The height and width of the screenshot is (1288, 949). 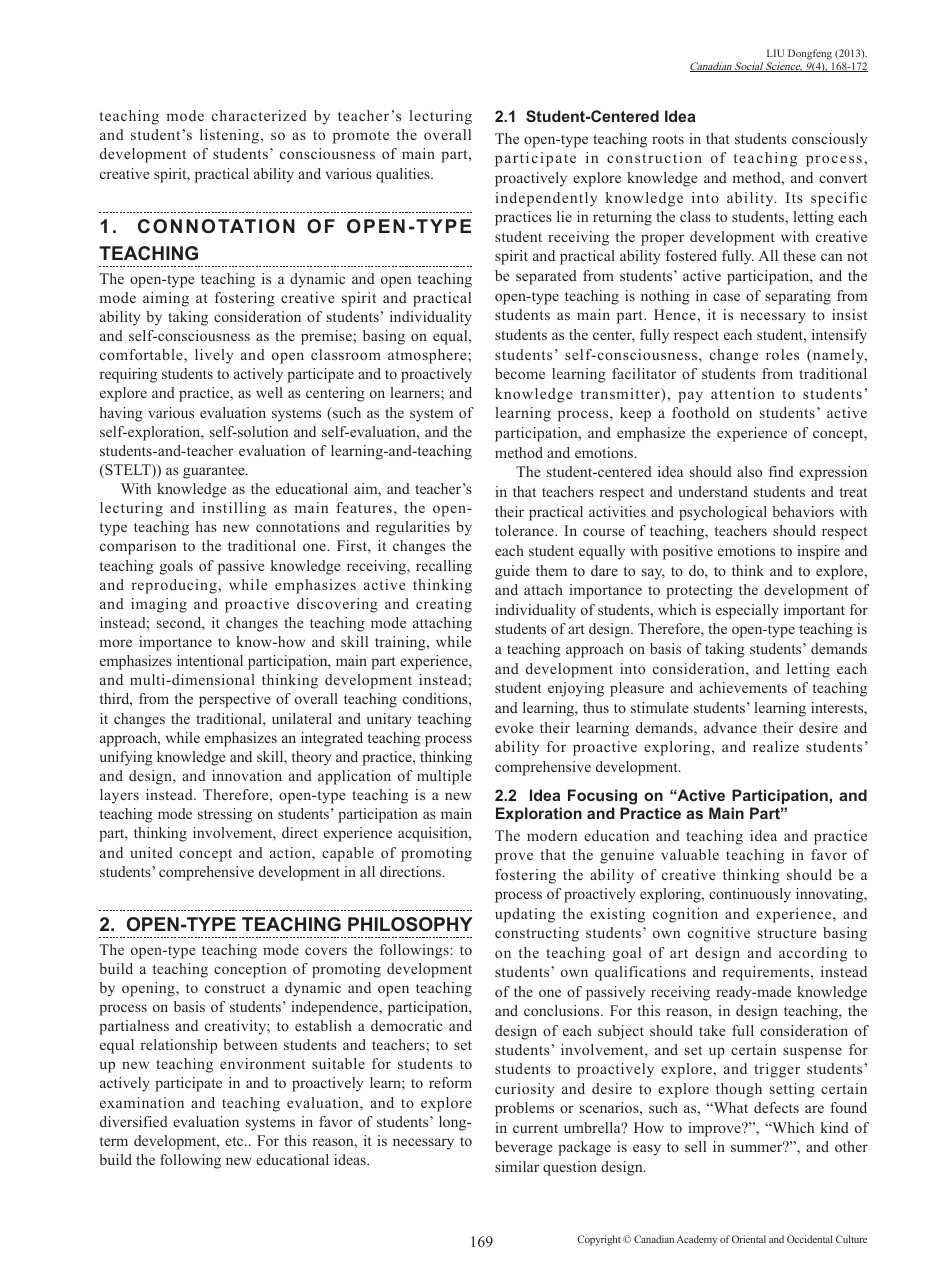 What do you see at coordinates (749, 1239) in the screenshot?
I see `Oriental` at bounding box center [749, 1239].
